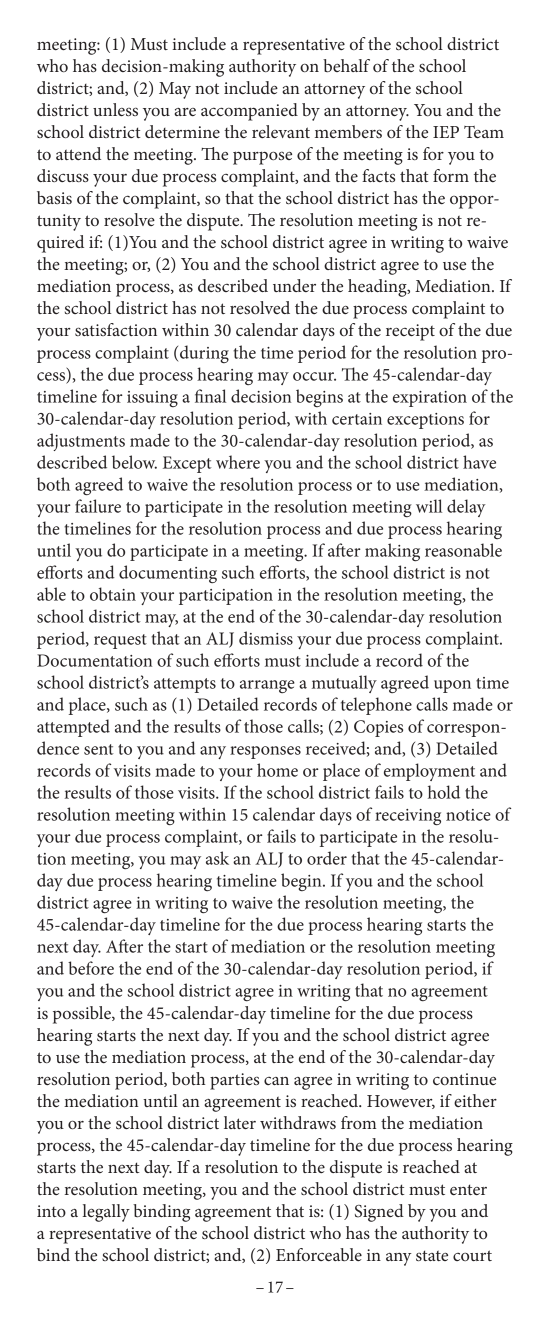 Image resolution: width=550 pixels, height=1321 pixels. Describe the element at coordinates (266, 638) in the page. I see `dismiss` at that location.
